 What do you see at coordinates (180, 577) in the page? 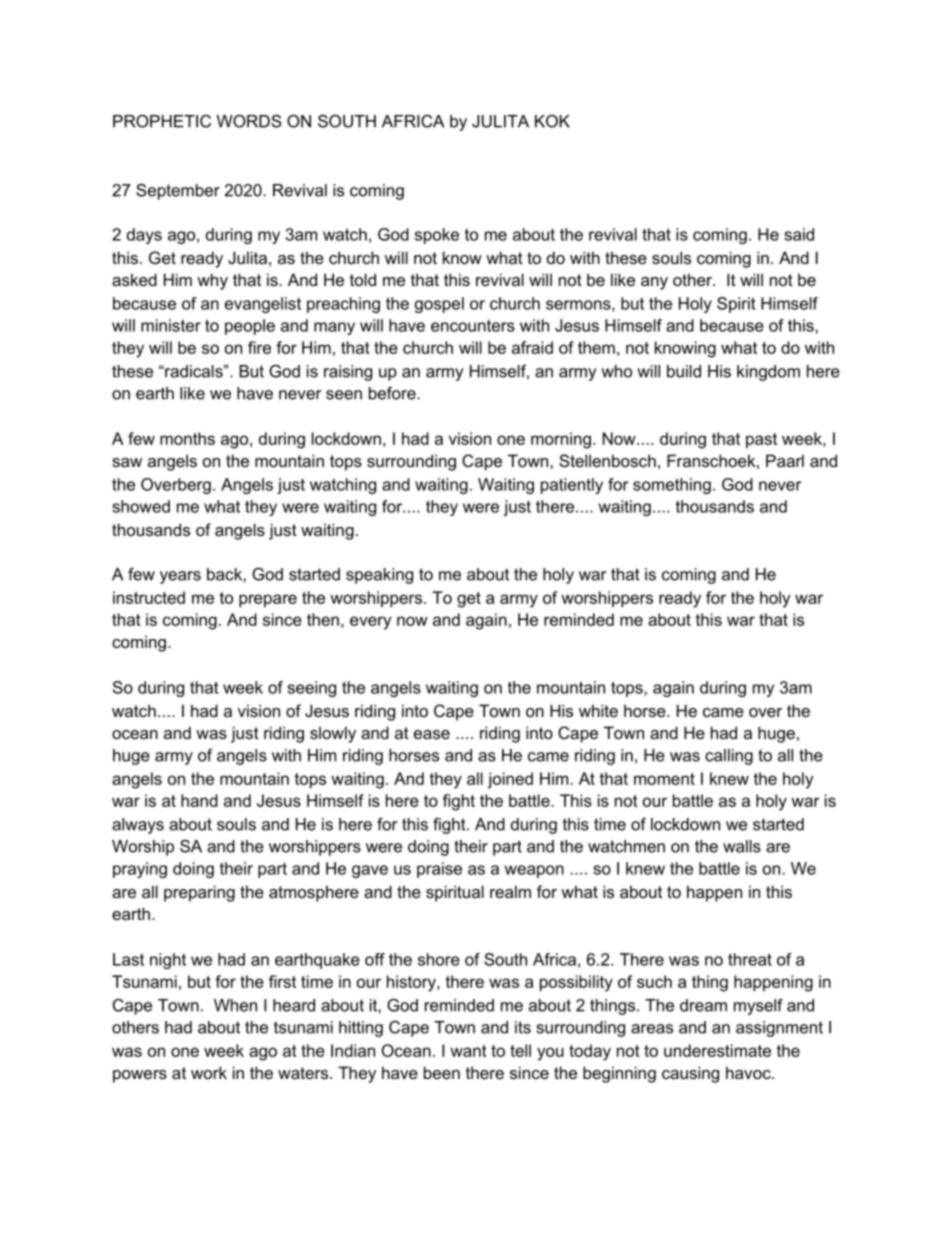
I see `years` at bounding box center [180, 577].
